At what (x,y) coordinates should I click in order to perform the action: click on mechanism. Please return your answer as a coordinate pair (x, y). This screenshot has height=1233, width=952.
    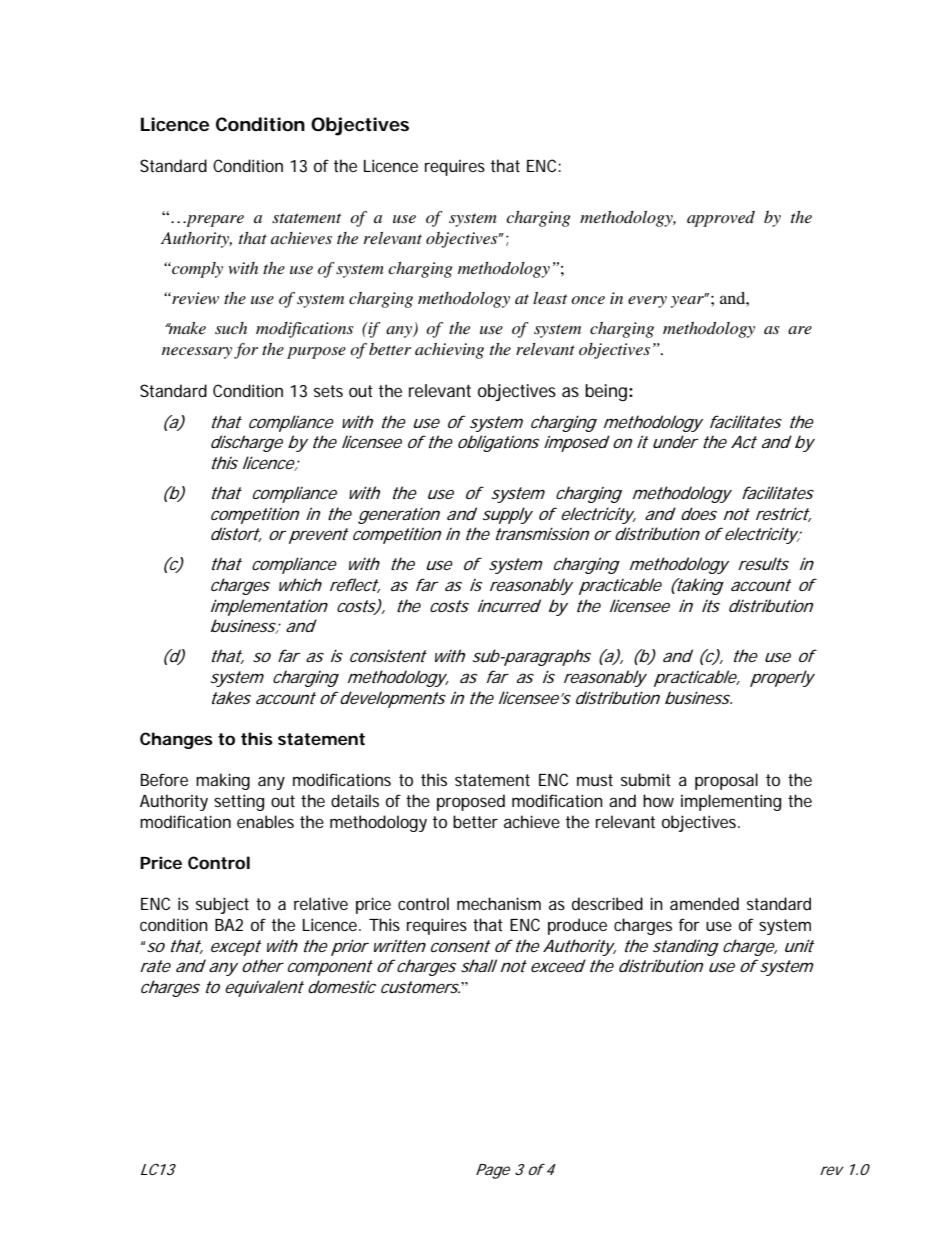
    Looking at the image, I should click on (499, 903).
